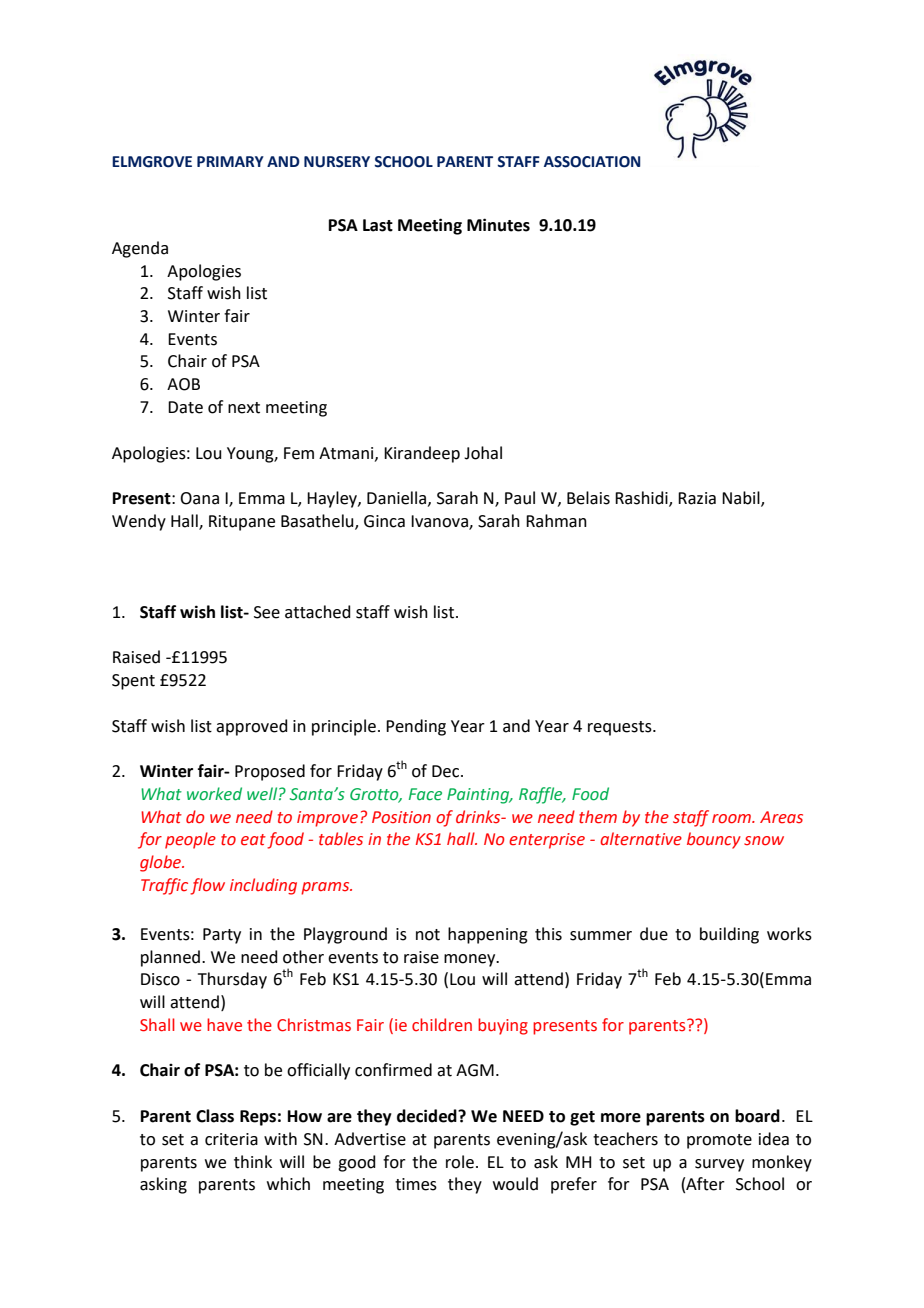 This screenshot has width=924, height=1308. I want to click on ASSOCIATION, so click(592, 162).
